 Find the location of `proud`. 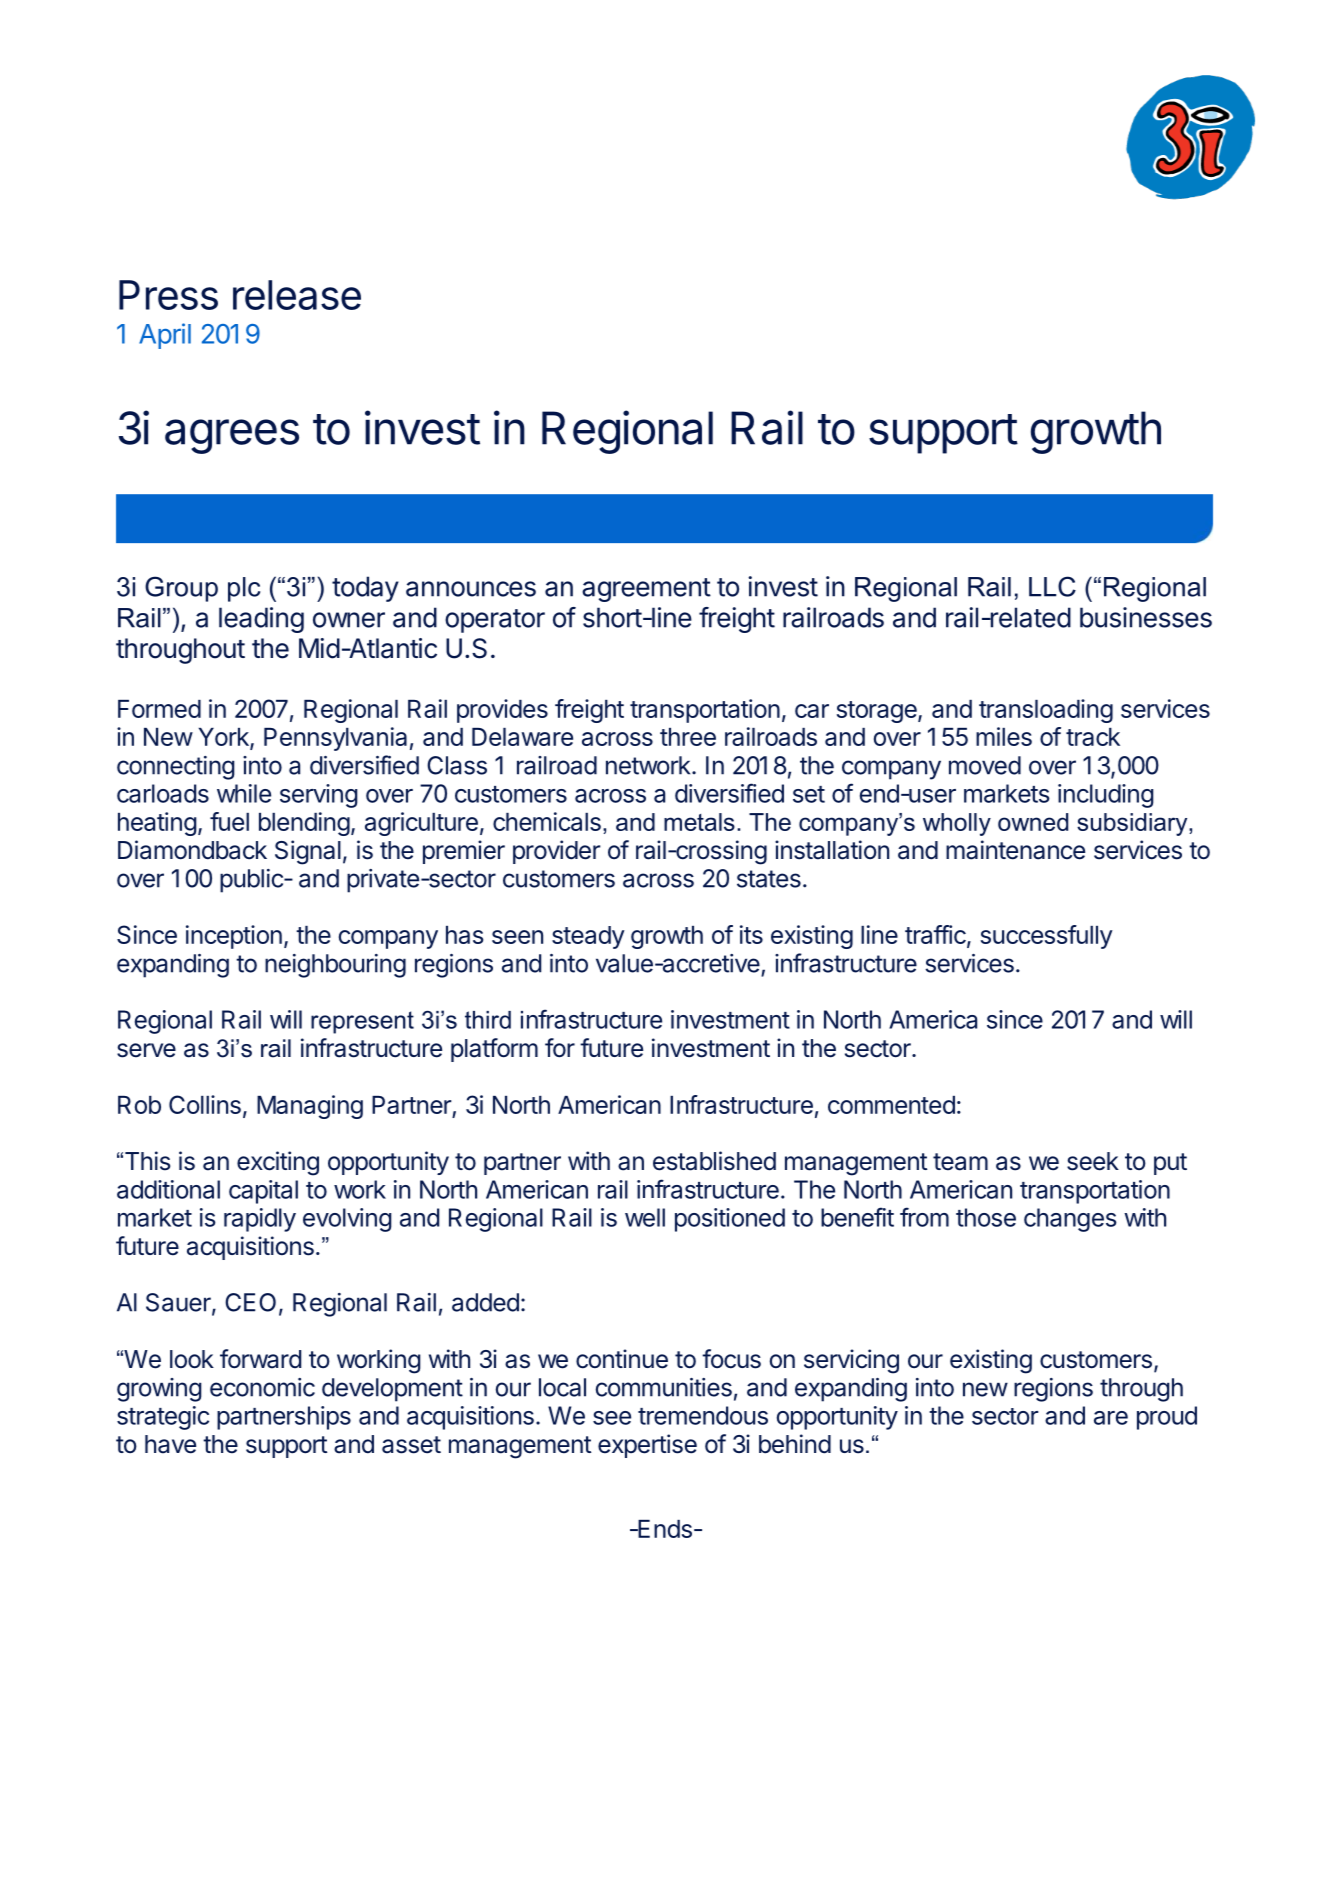

proud is located at coordinates (1167, 1418).
